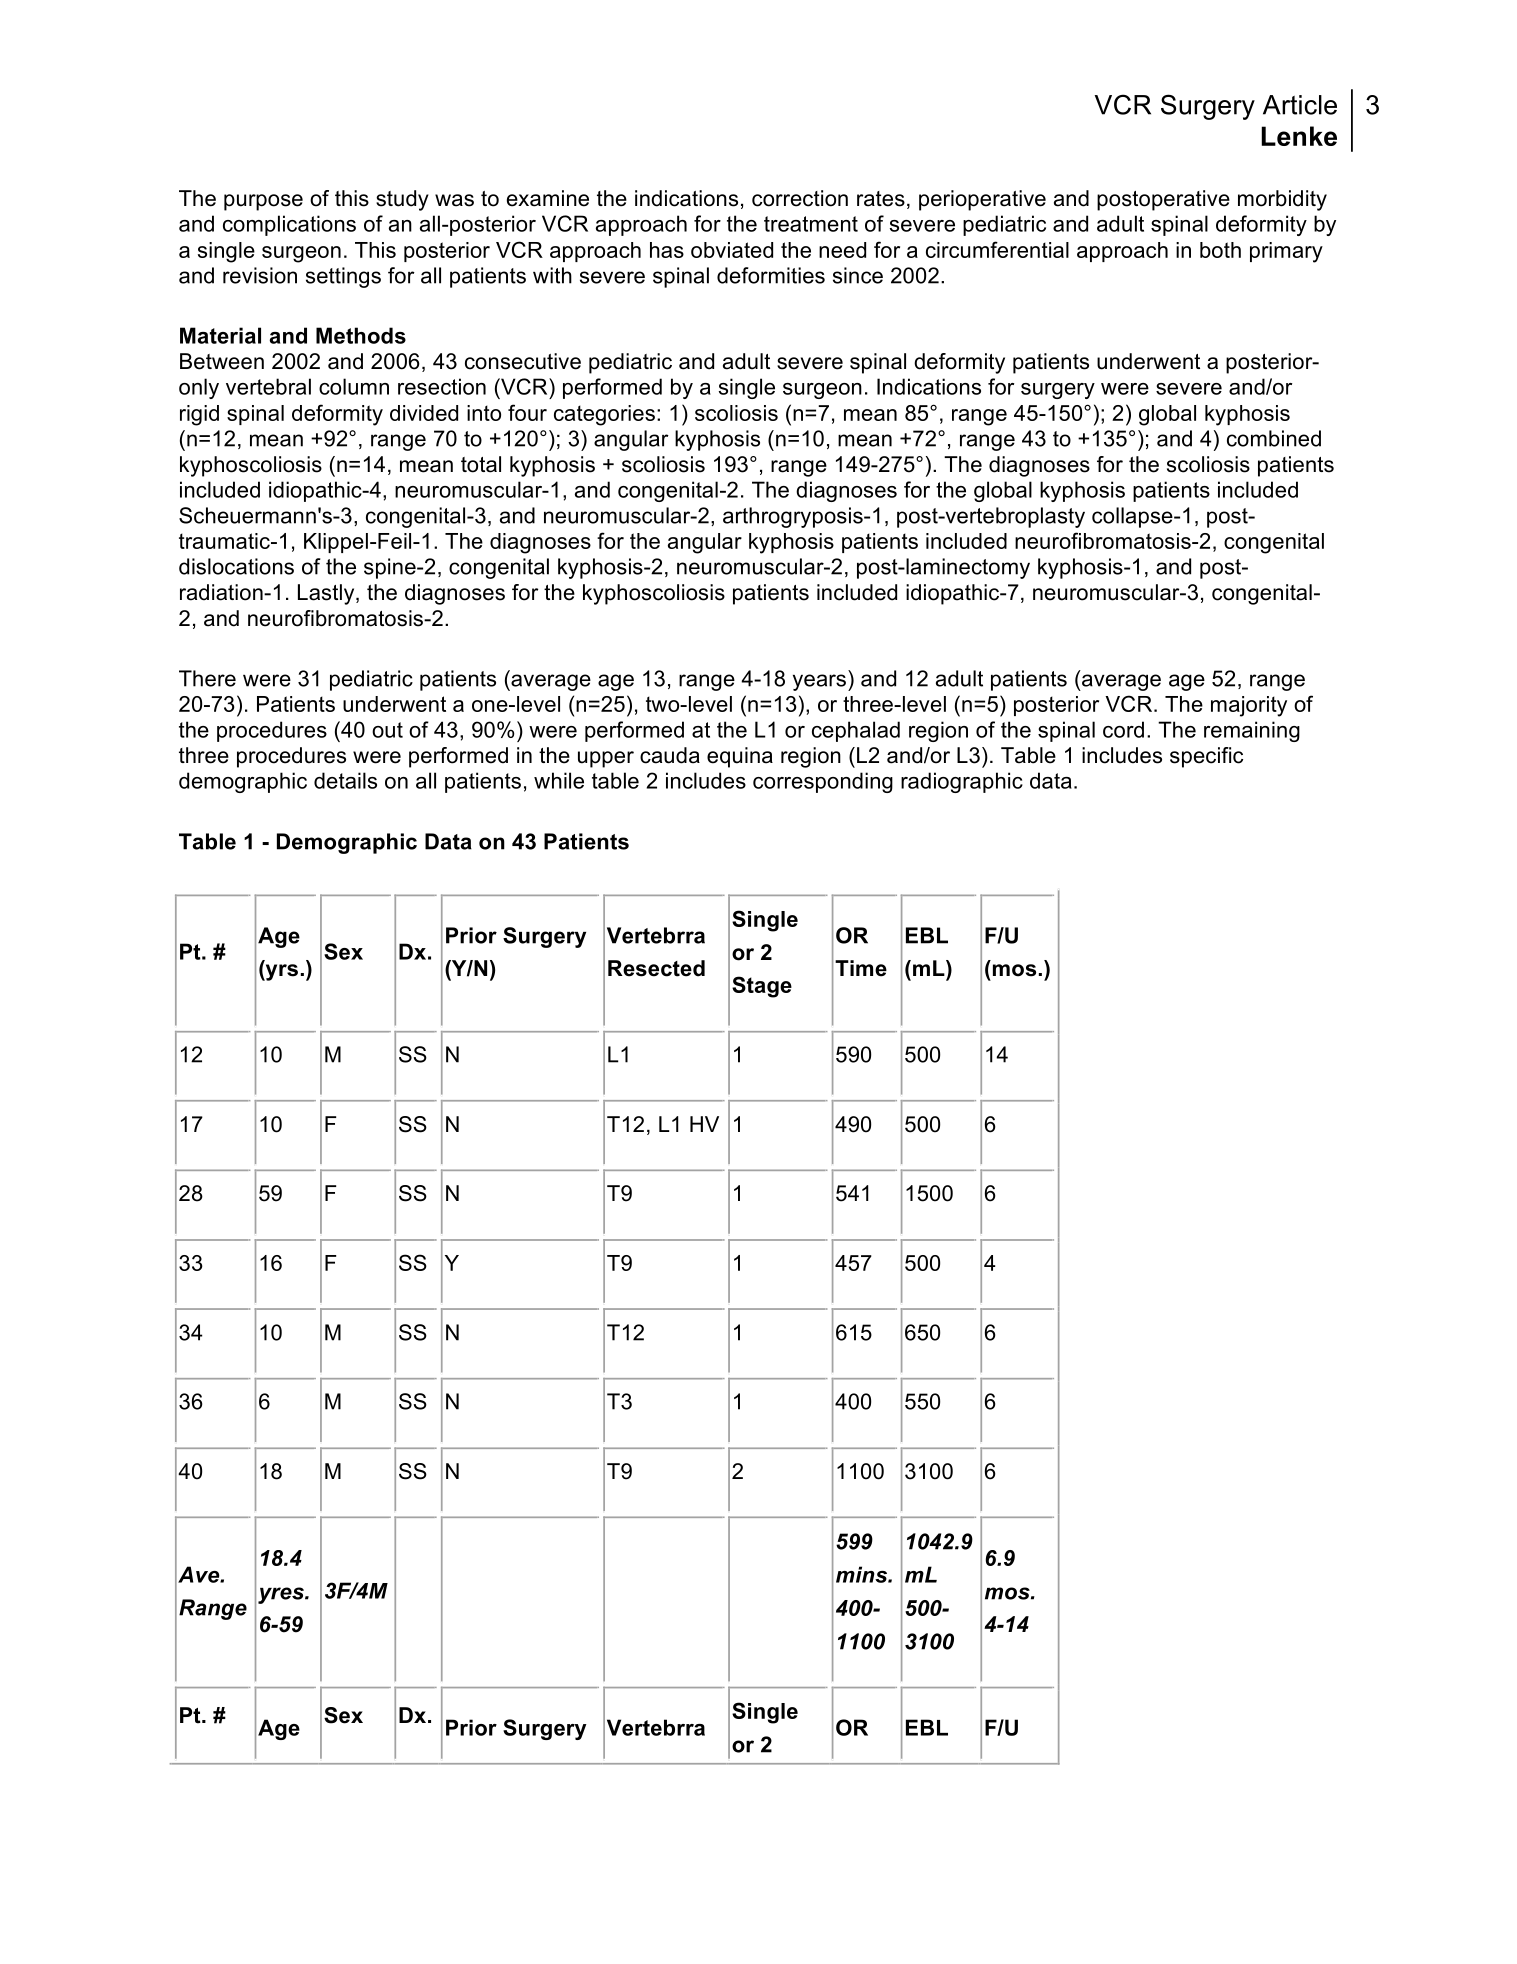  Describe the element at coordinates (762, 987) in the page. I see `Stage` at that location.
